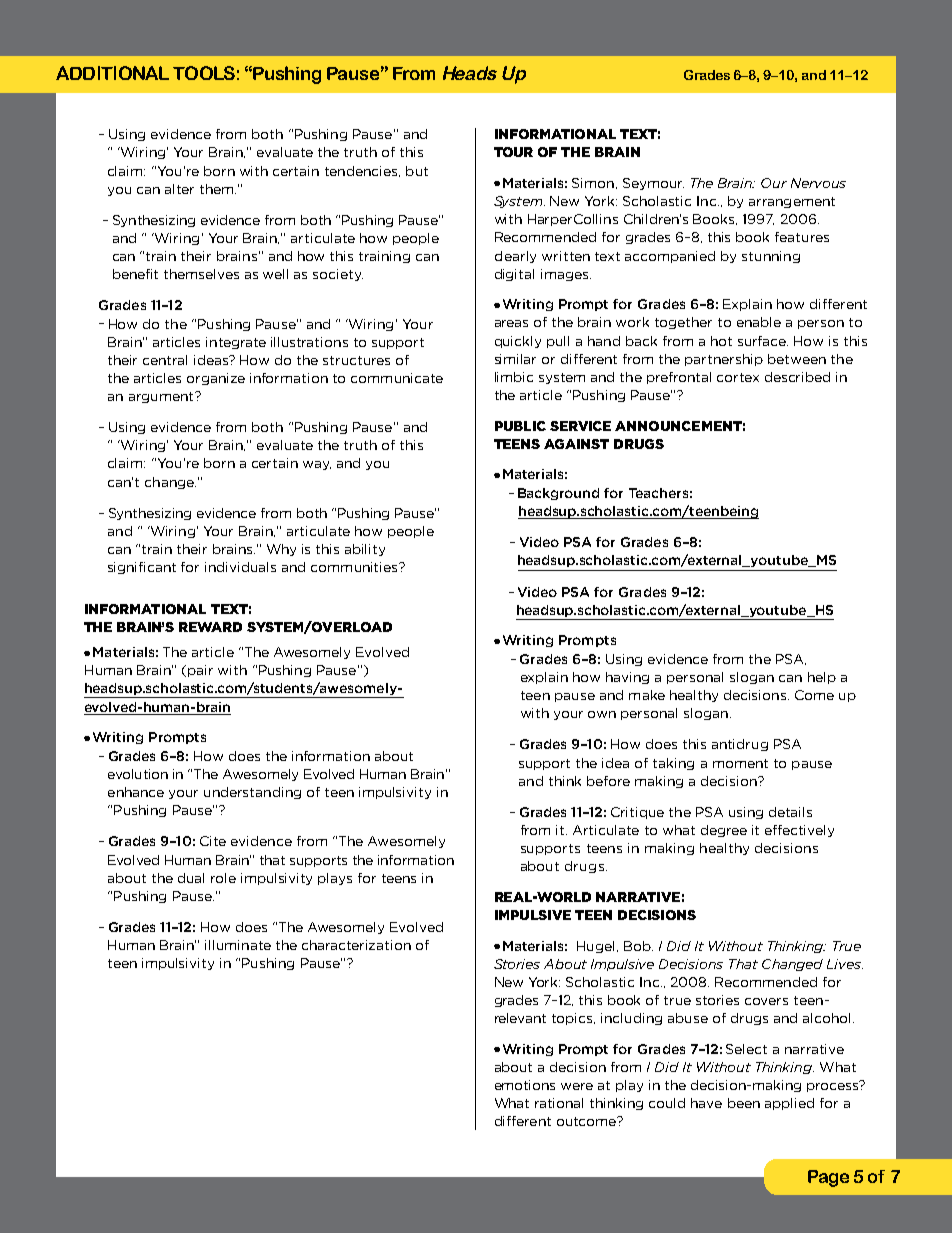 The width and height of the document is (952, 1233). Describe the element at coordinates (513, 152) in the document. I see `TOUR` at that location.
